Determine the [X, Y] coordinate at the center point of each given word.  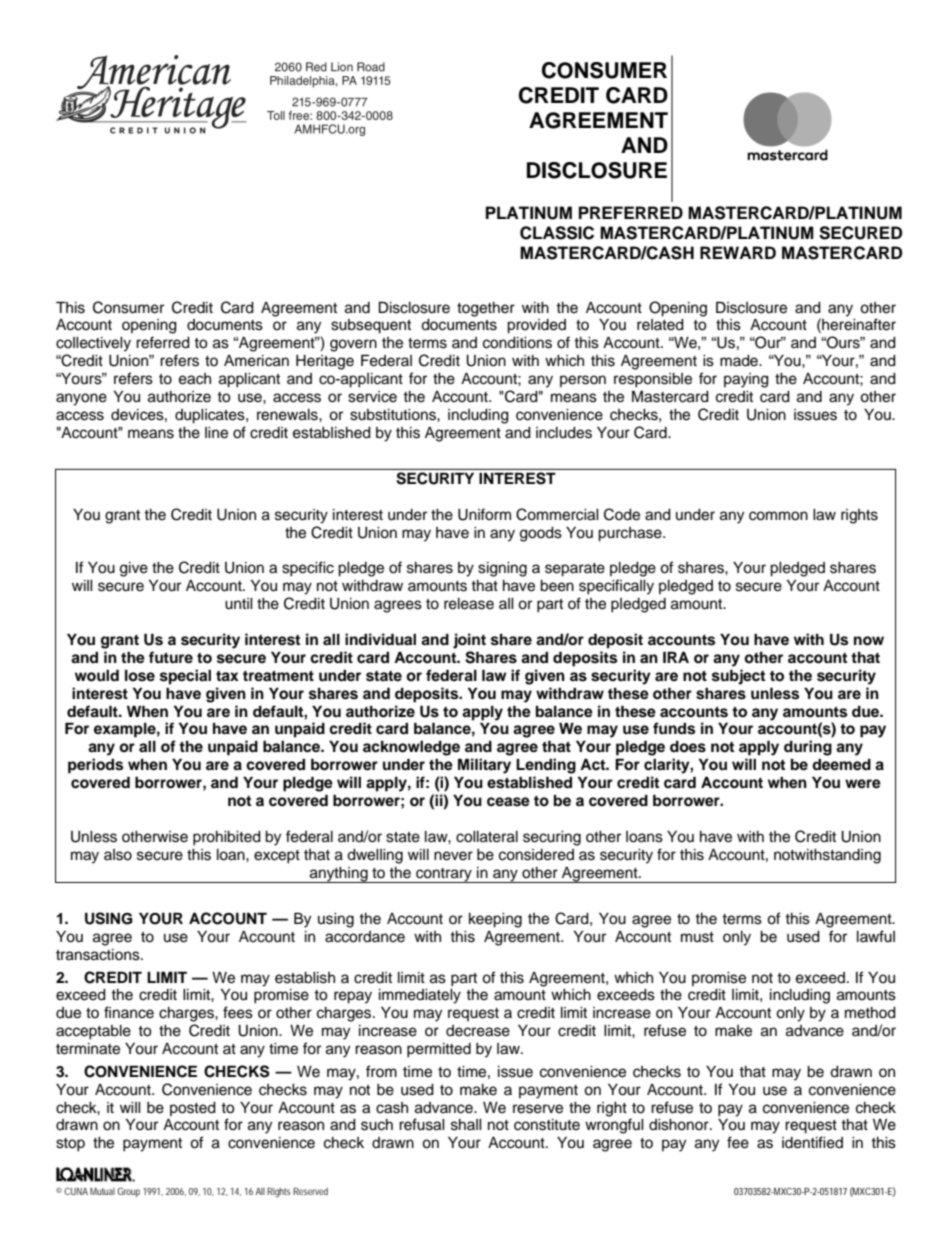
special [185, 677]
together [486, 309]
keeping [495, 920]
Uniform [484, 514]
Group [128, 1192]
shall [466, 1125]
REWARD [738, 252]
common [778, 516]
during [808, 748]
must [697, 937]
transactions [99, 955]
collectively [93, 344]
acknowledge [411, 748]
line [216, 433]
